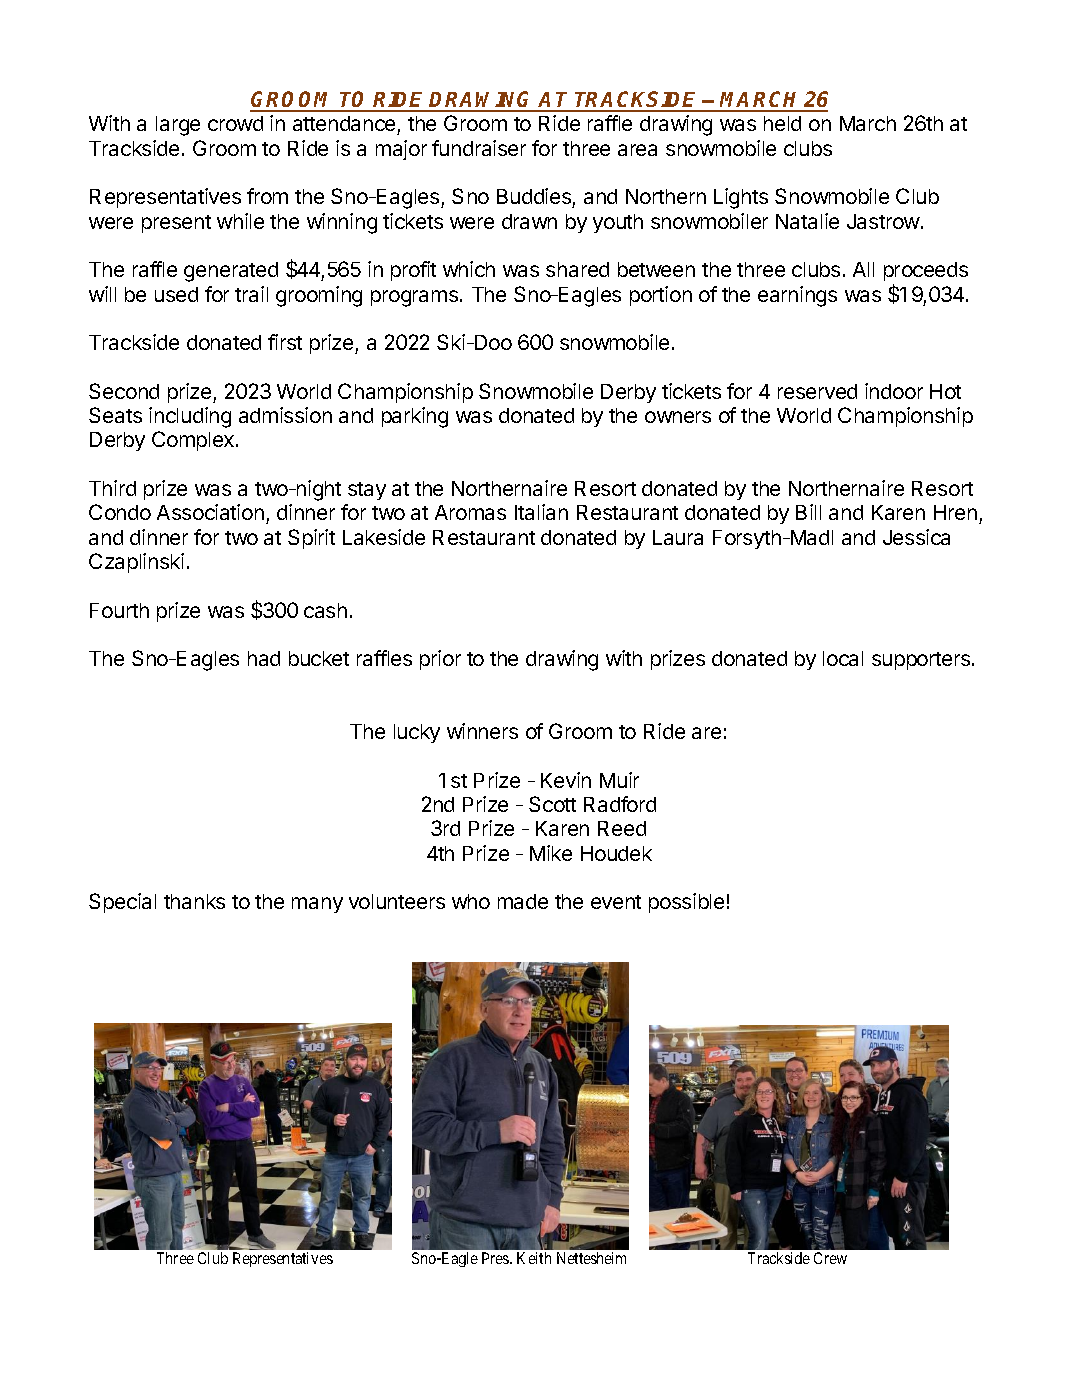 Image resolution: width=1078 pixels, height=1395 pixels. I want to click on possible, so click(686, 903).
